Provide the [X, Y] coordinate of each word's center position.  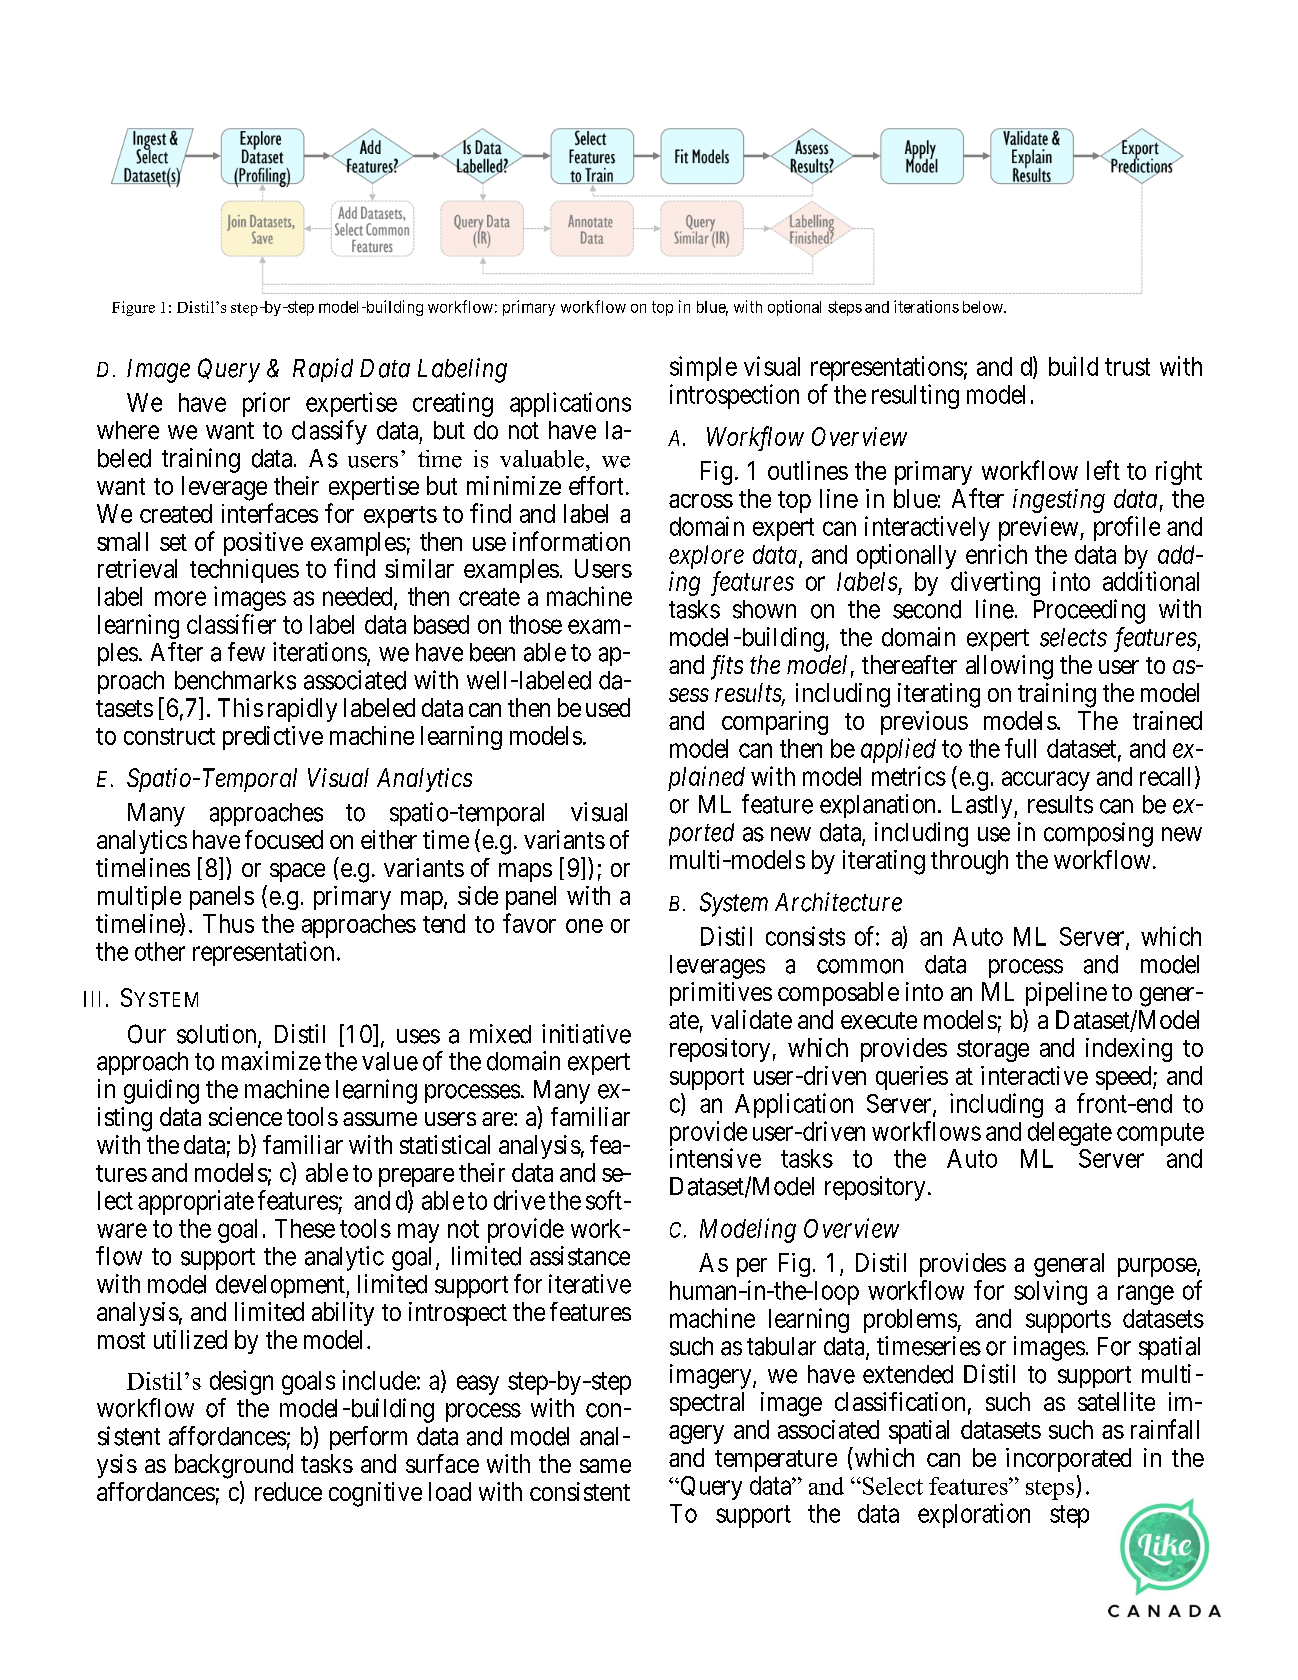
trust [1127, 367]
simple [703, 368]
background [234, 1466]
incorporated [1068, 1460]
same [605, 1466]
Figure [133, 308]
